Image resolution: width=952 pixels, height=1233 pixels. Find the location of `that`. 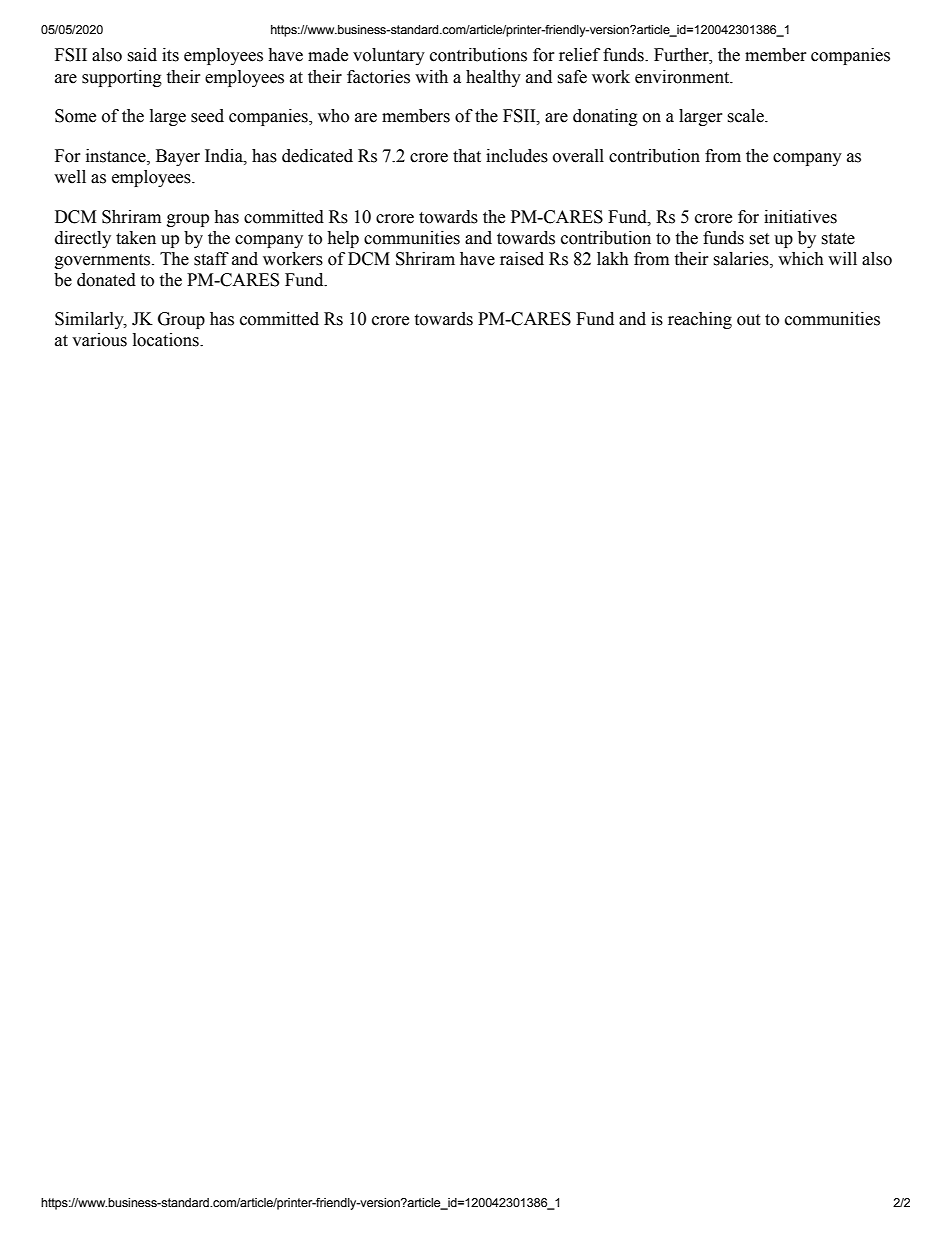

that is located at coordinates (467, 156).
